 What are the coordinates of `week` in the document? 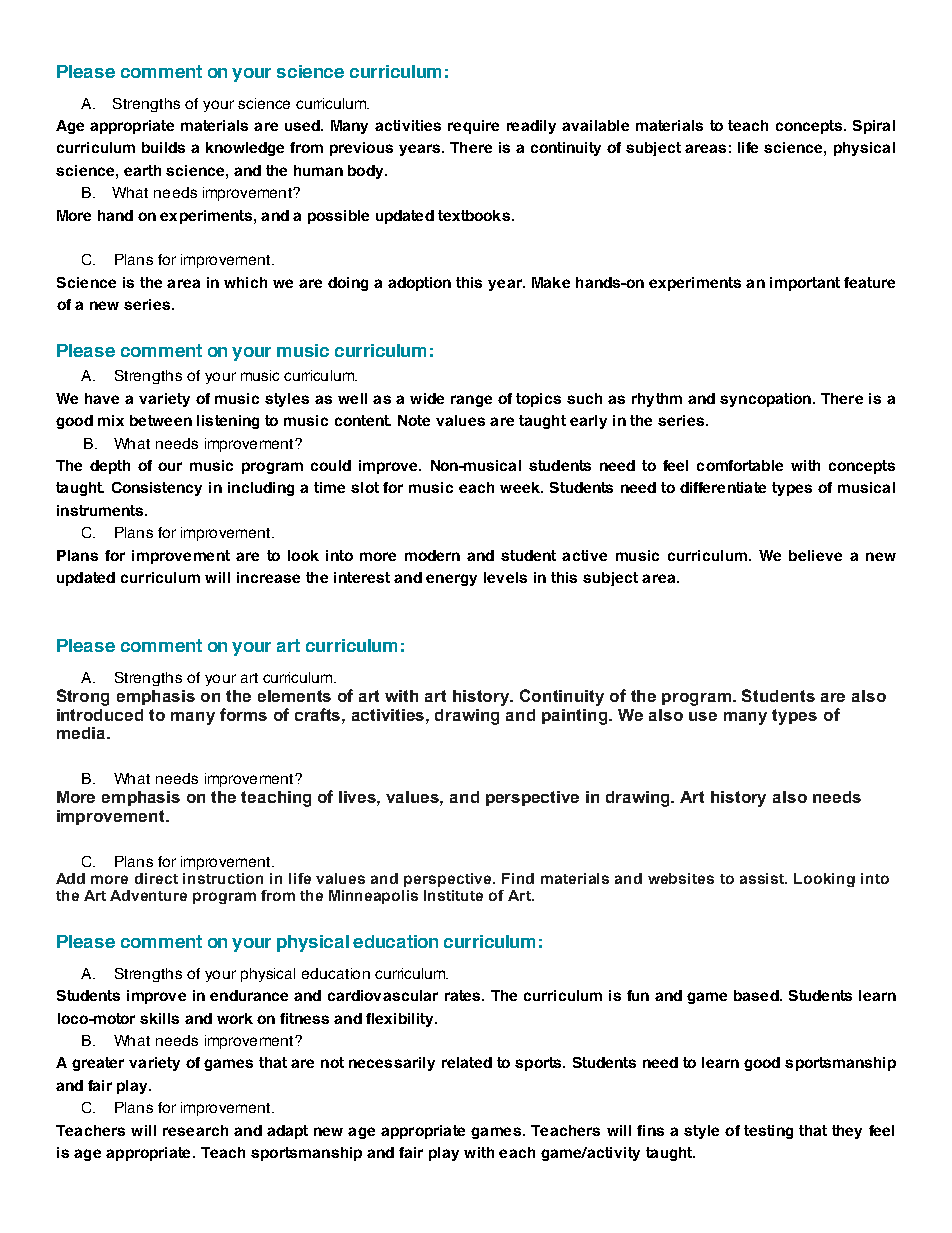 It's located at (521, 487).
